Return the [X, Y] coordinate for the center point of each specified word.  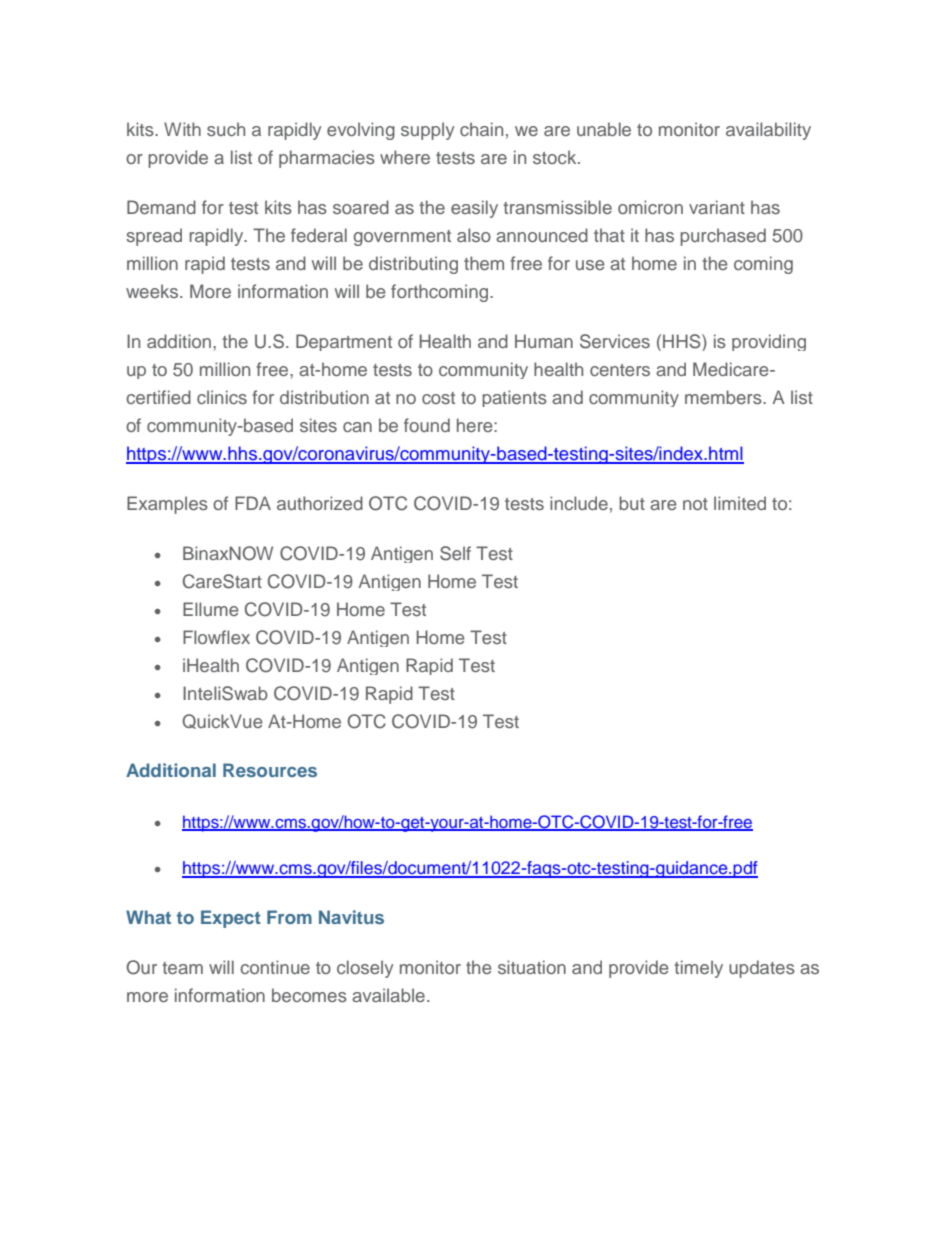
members [724, 397]
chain [481, 129]
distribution [324, 397]
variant [717, 207]
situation [532, 967]
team [182, 968]
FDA [253, 503]
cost [438, 398]
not [695, 504]
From [289, 917]
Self [455, 553]
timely [698, 969]
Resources [270, 770]
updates [762, 969]
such [226, 129]
